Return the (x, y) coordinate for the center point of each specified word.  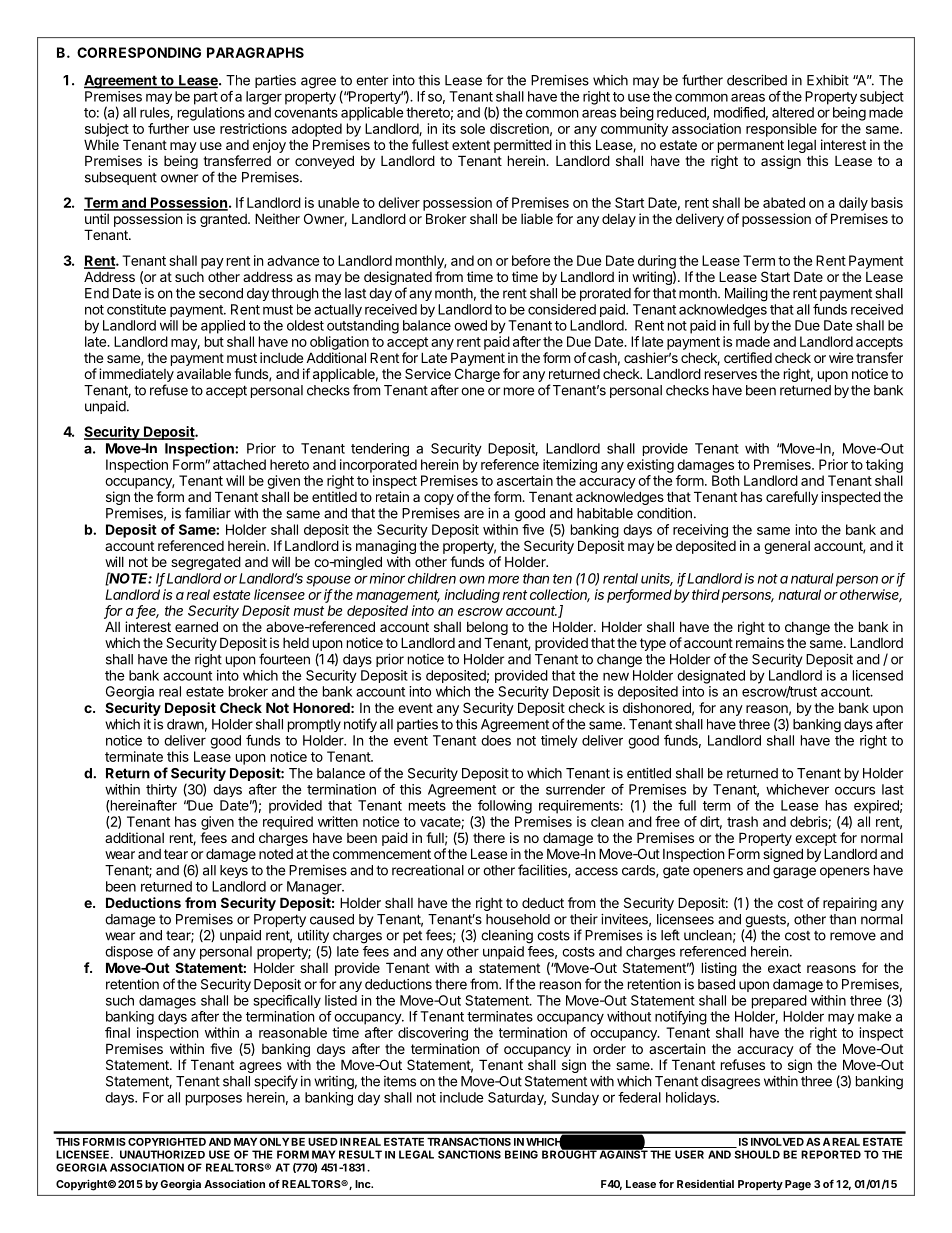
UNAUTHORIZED (162, 1154)
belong (487, 628)
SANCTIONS (469, 1154)
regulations (211, 114)
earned (196, 626)
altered (793, 112)
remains (760, 642)
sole (472, 128)
